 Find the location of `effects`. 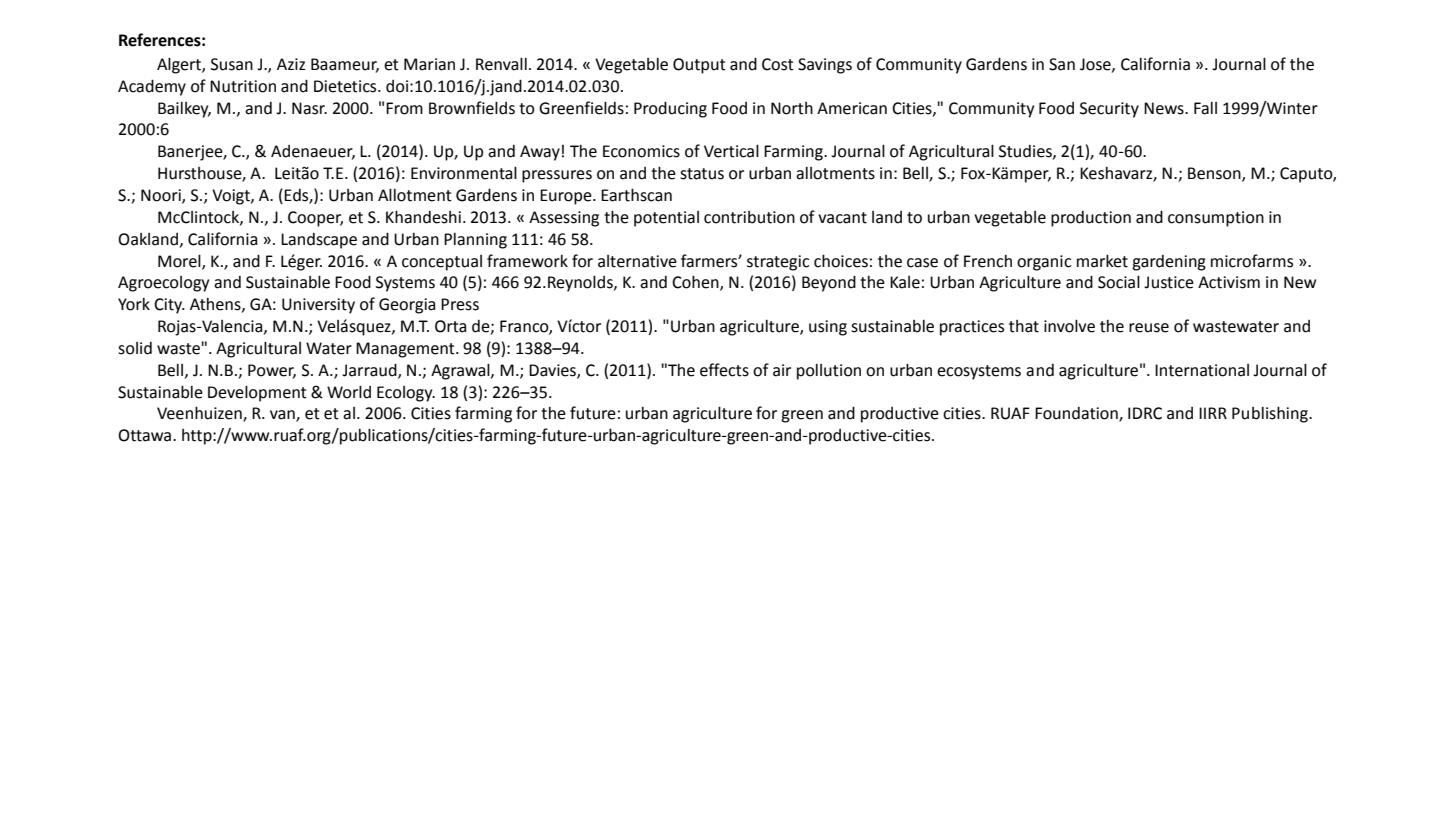

effects is located at coordinates (724, 370).
